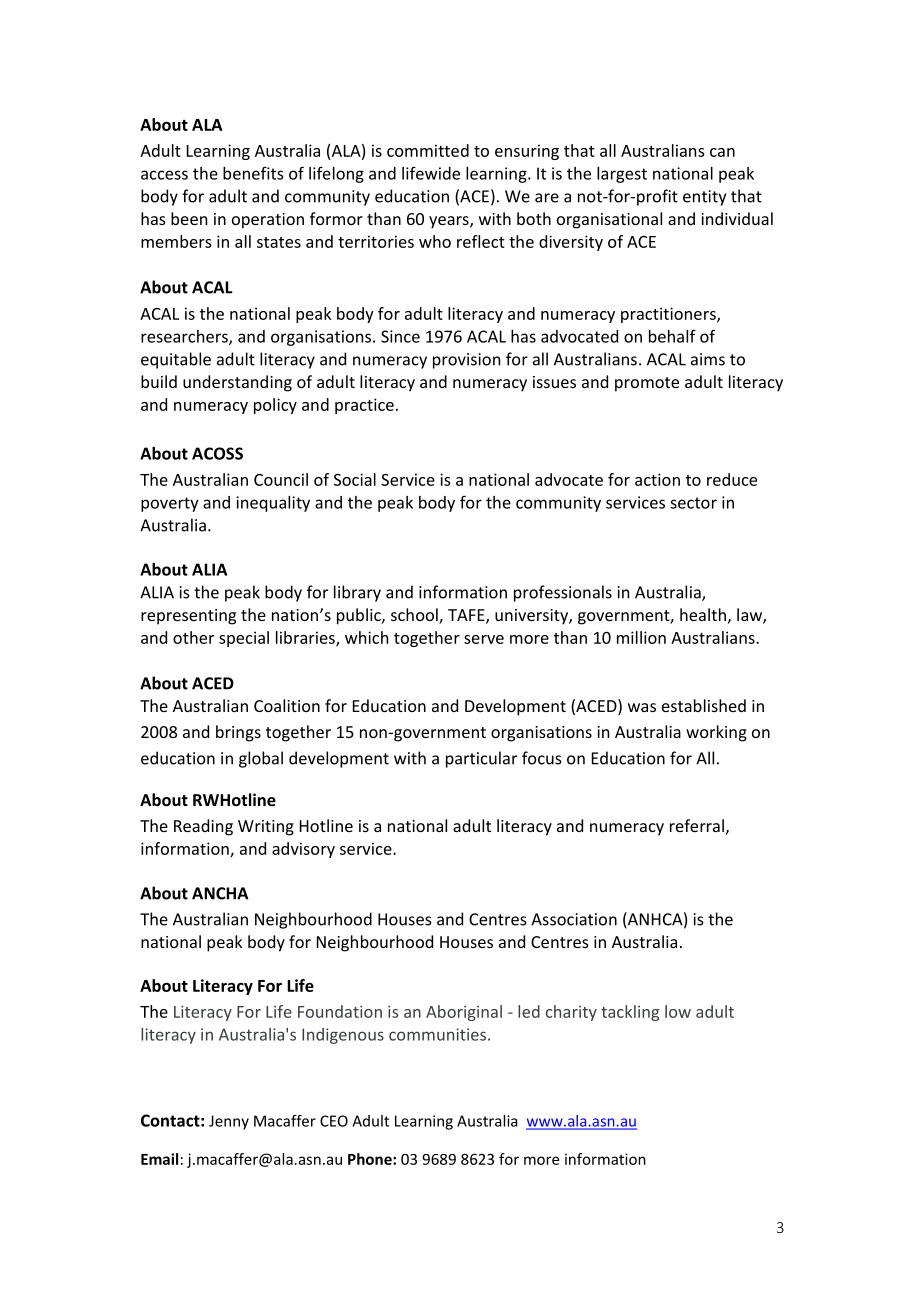 The image size is (924, 1308). What do you see at coordinates (704, 198) in the image?
I see `entity` at bounding box center [704, 198].
